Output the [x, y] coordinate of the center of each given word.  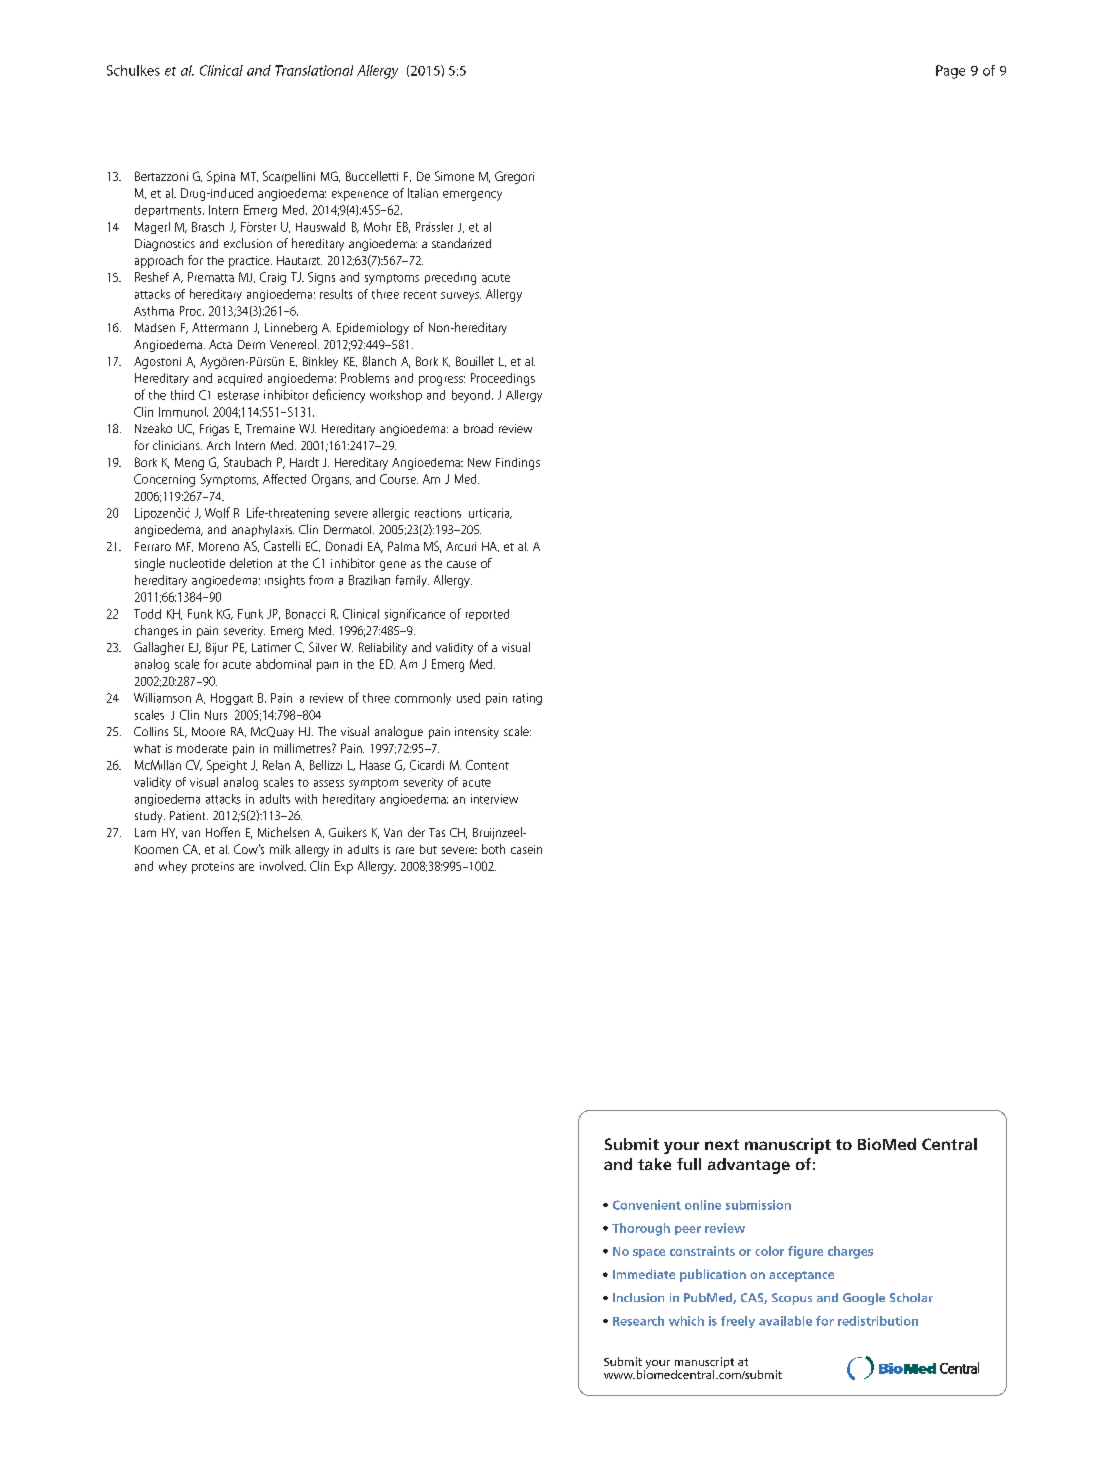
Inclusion [638, 1297]
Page [950, 72]
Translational [314, 70]
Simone [454, 176]
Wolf [217, 512]
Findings [518, 464]
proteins [213, 868]
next [722, 1144]
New [479, 462]
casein [526, 849]
